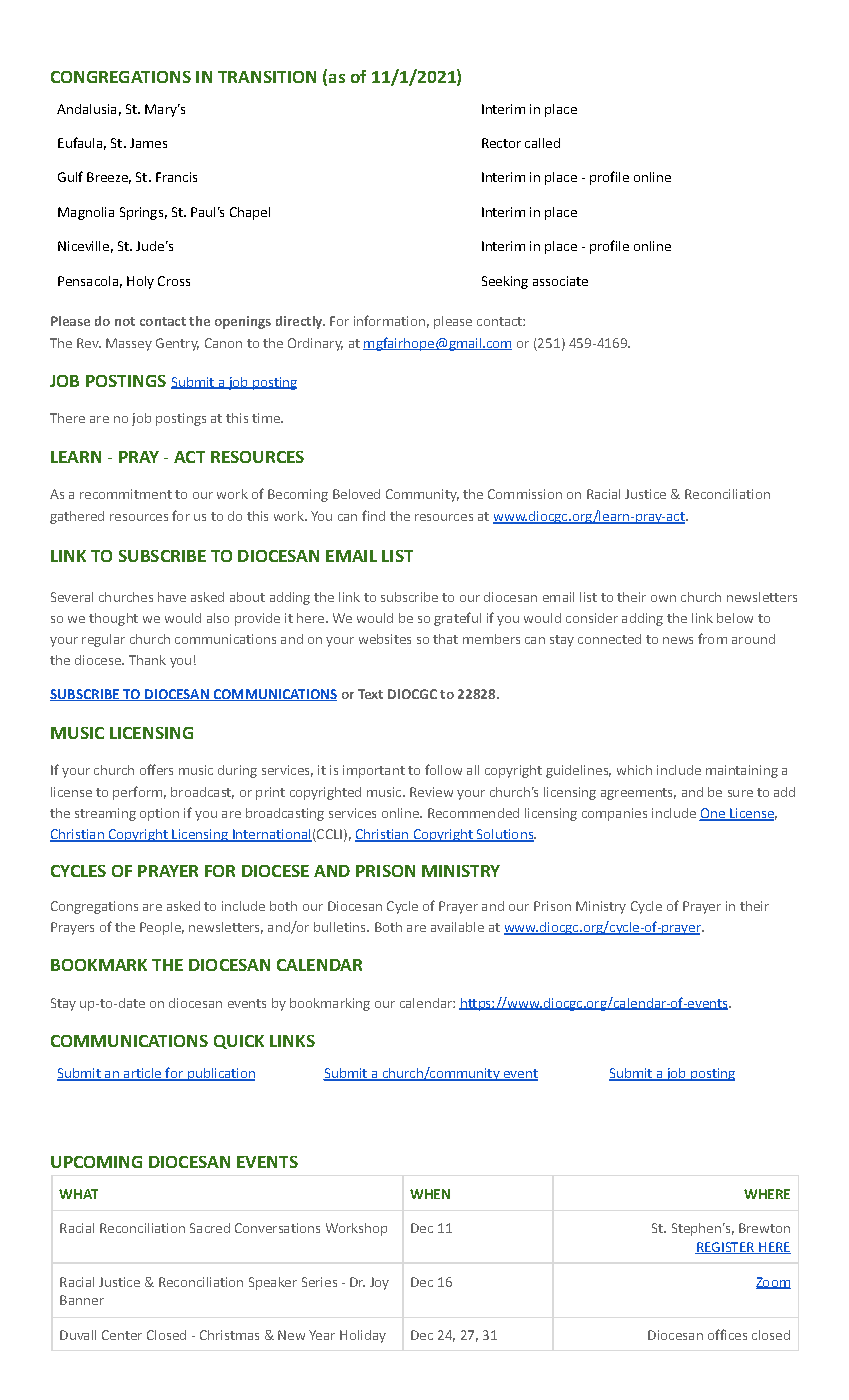  What do you see at coordinates (172, 597) in the document?
I see `have` at bounding box center [172, 597].
